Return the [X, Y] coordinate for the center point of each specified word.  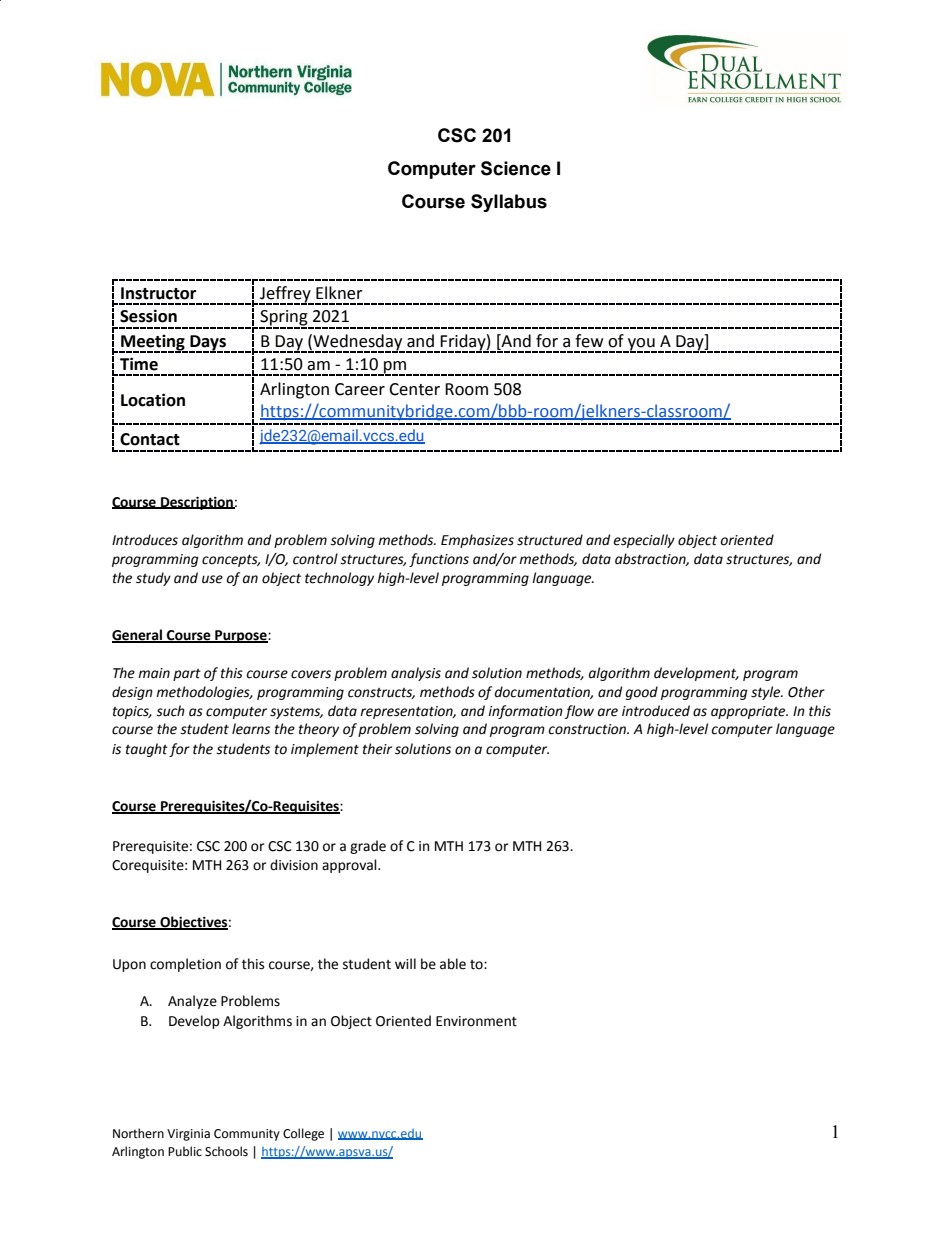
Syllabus [509, 203]
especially [644, 541]
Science [516, 168]
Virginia [188, 1135]
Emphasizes [477, 541]
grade [368, 847]
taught [147, 750]
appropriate [749, 712]
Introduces [145, 540]
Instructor [158, 293]
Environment [476, 1021]
